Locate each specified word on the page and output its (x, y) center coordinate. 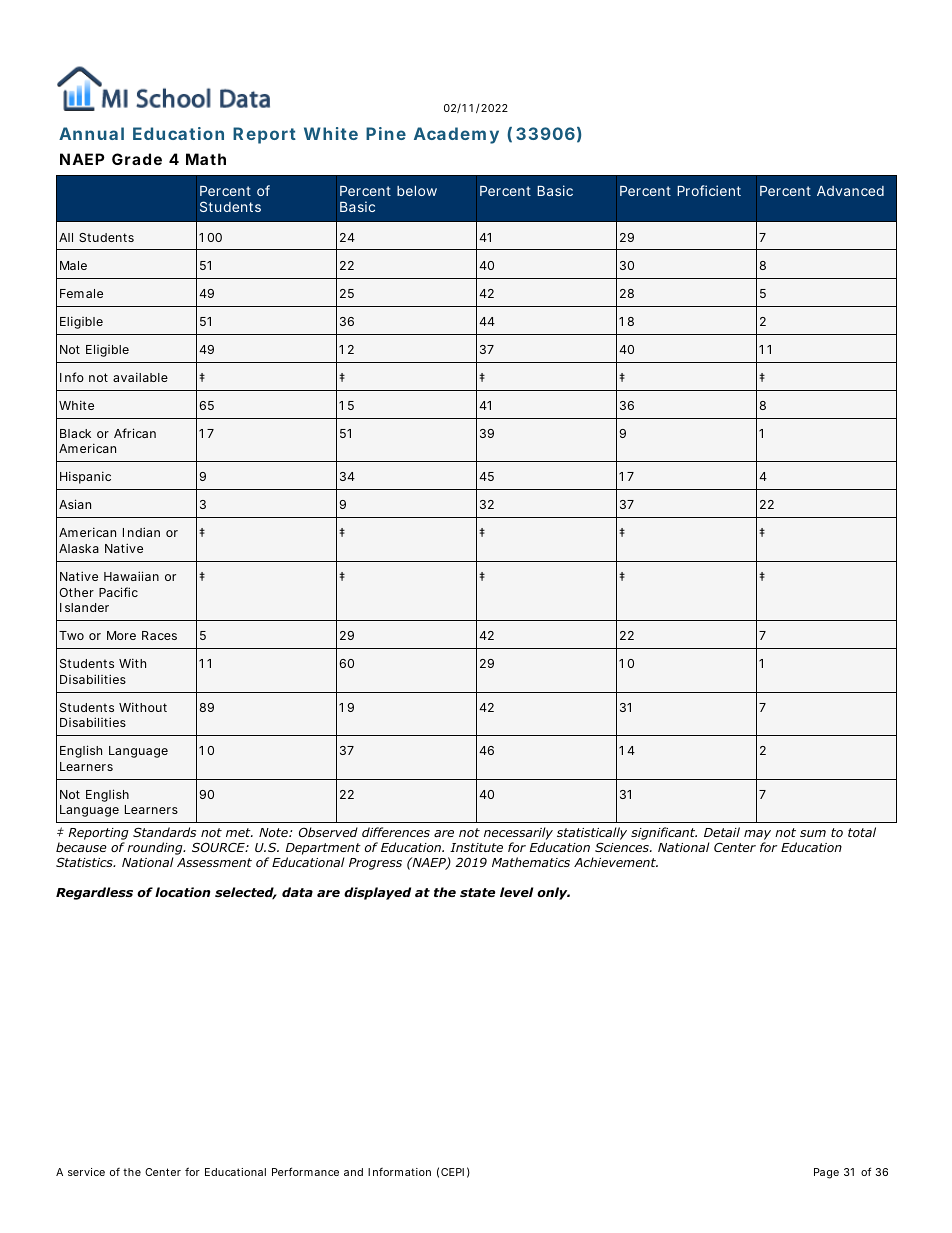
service (86, 1172)
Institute (476, 847)
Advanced (850, 191)
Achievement (616, 862)
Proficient (709, 190)
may (757, 836)
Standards (164, 832)
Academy (456, 135)
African (135, 433)
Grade (137, 159)
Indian (141, 532)
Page (826, 1173)
